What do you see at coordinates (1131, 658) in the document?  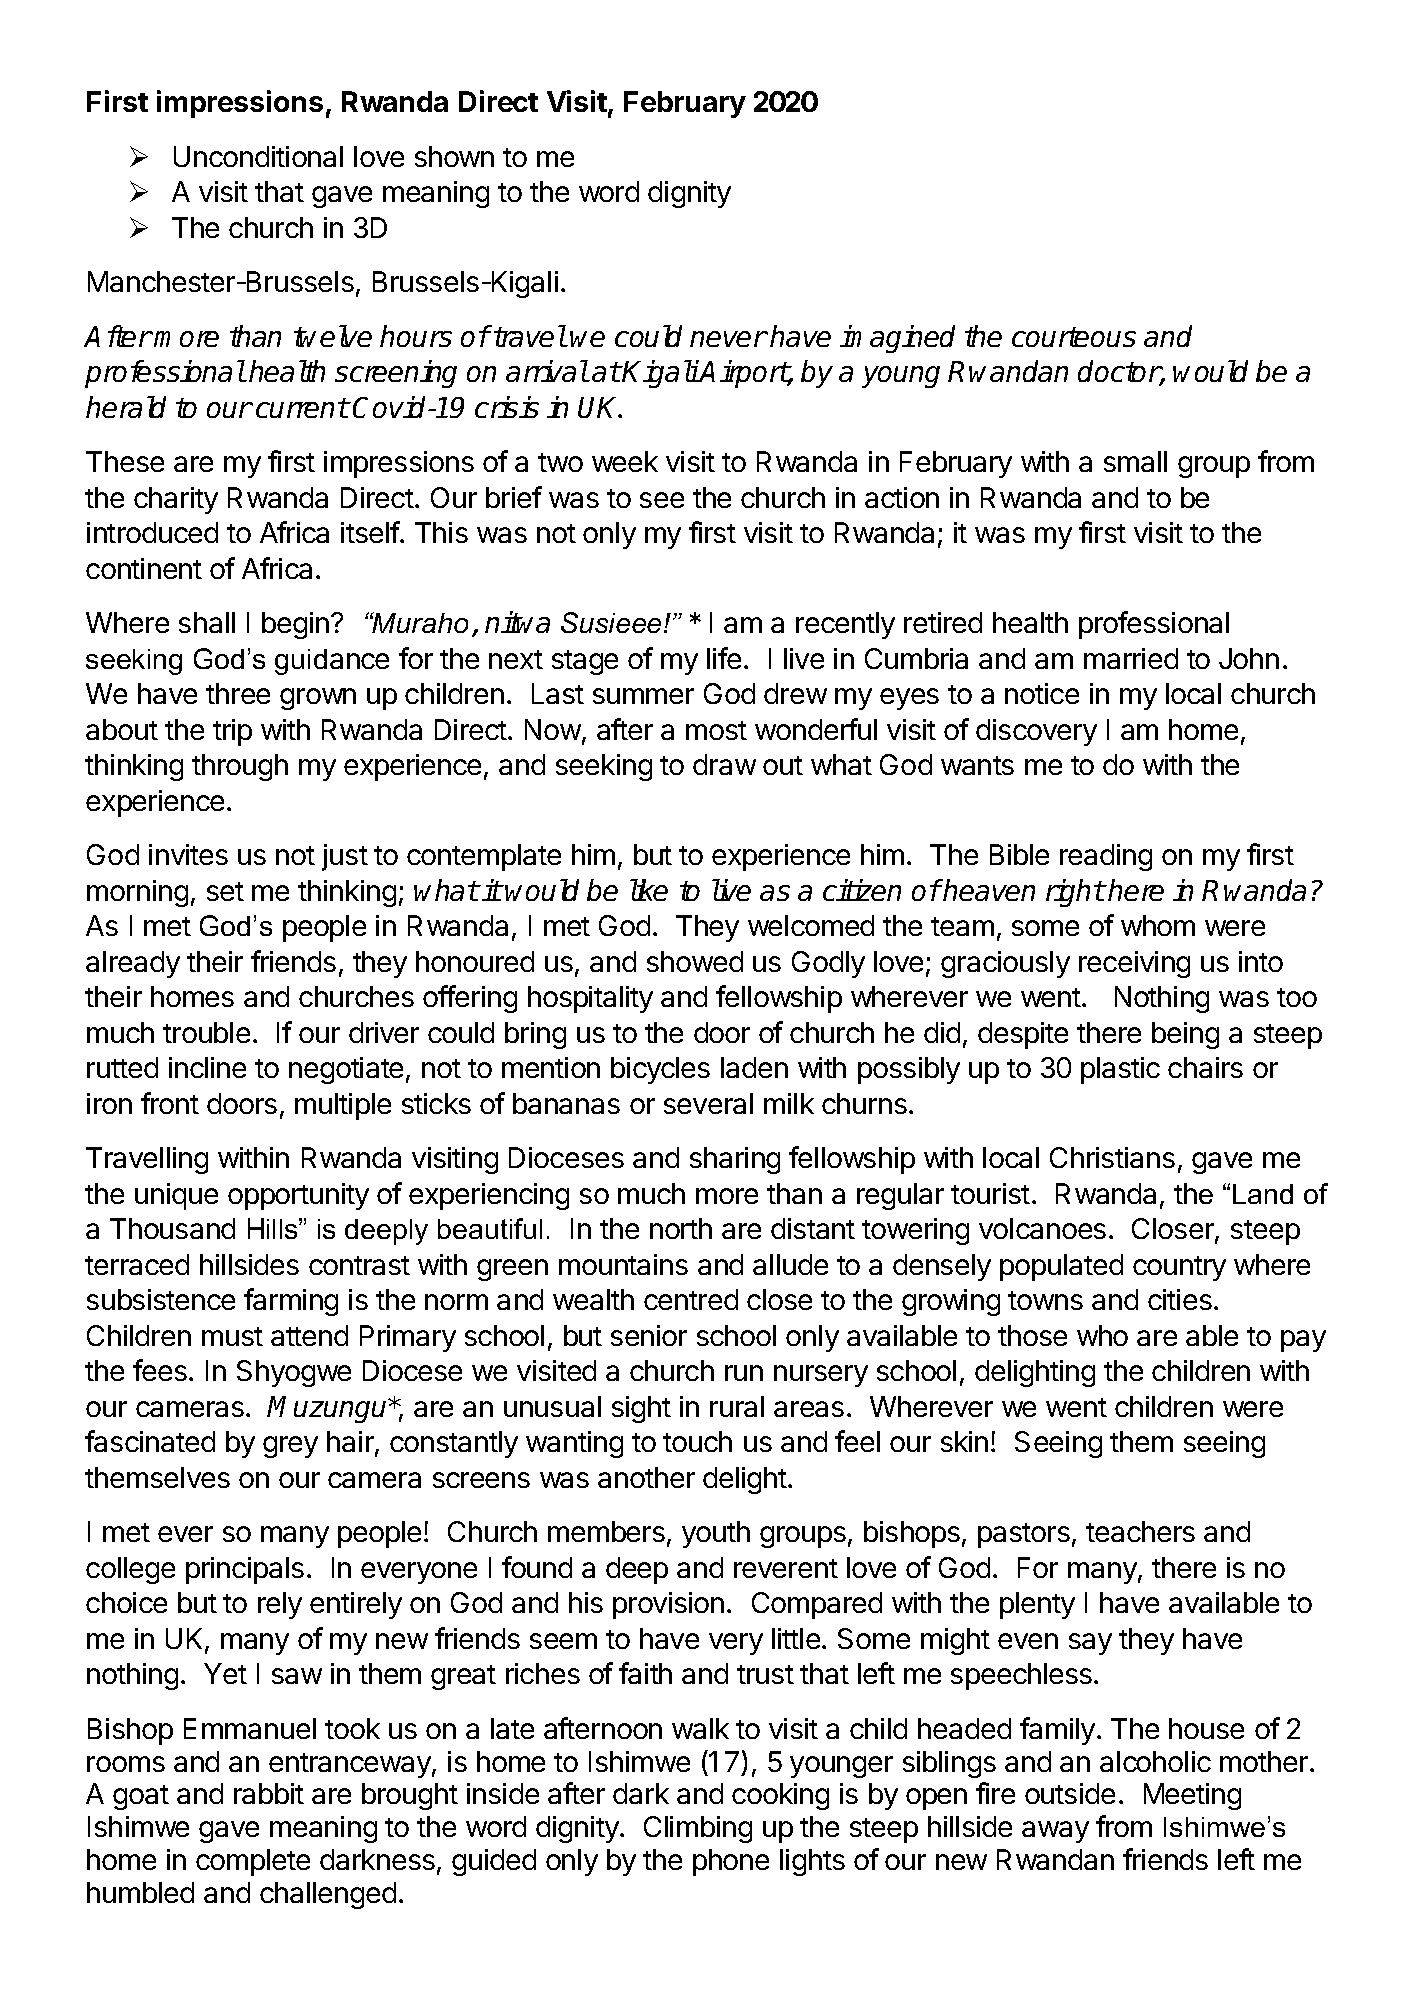 I see `married` at bounding box center [1131, 658].
